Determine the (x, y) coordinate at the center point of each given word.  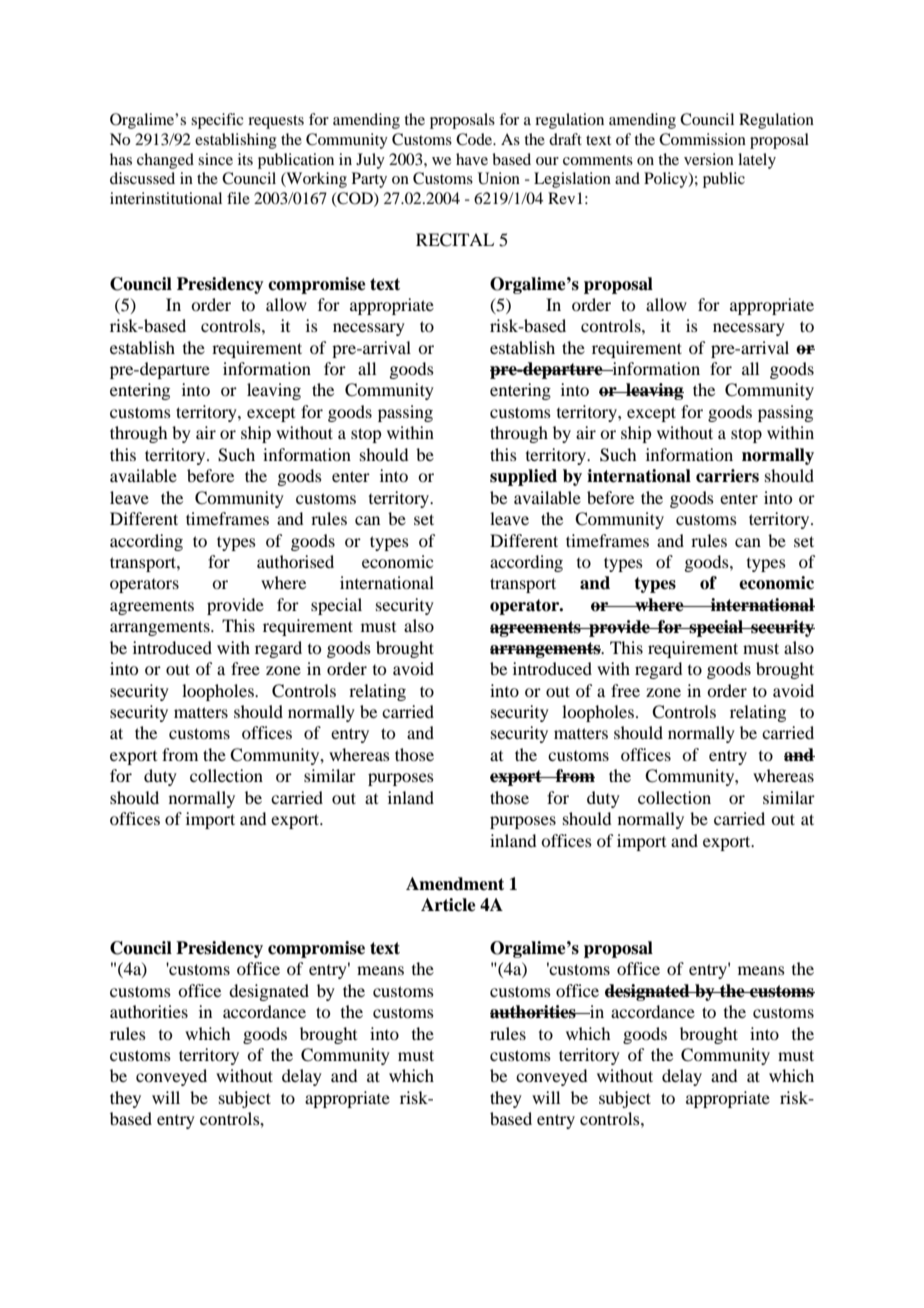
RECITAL (455, 240)
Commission (702, 139)
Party (369, 180)
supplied (523, 477)
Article (448, 905)
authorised (295, 561)
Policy (667, 180)
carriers (727, 476)
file (238, 198)
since (215, 159)
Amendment (455, 884)
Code (475, 139)
